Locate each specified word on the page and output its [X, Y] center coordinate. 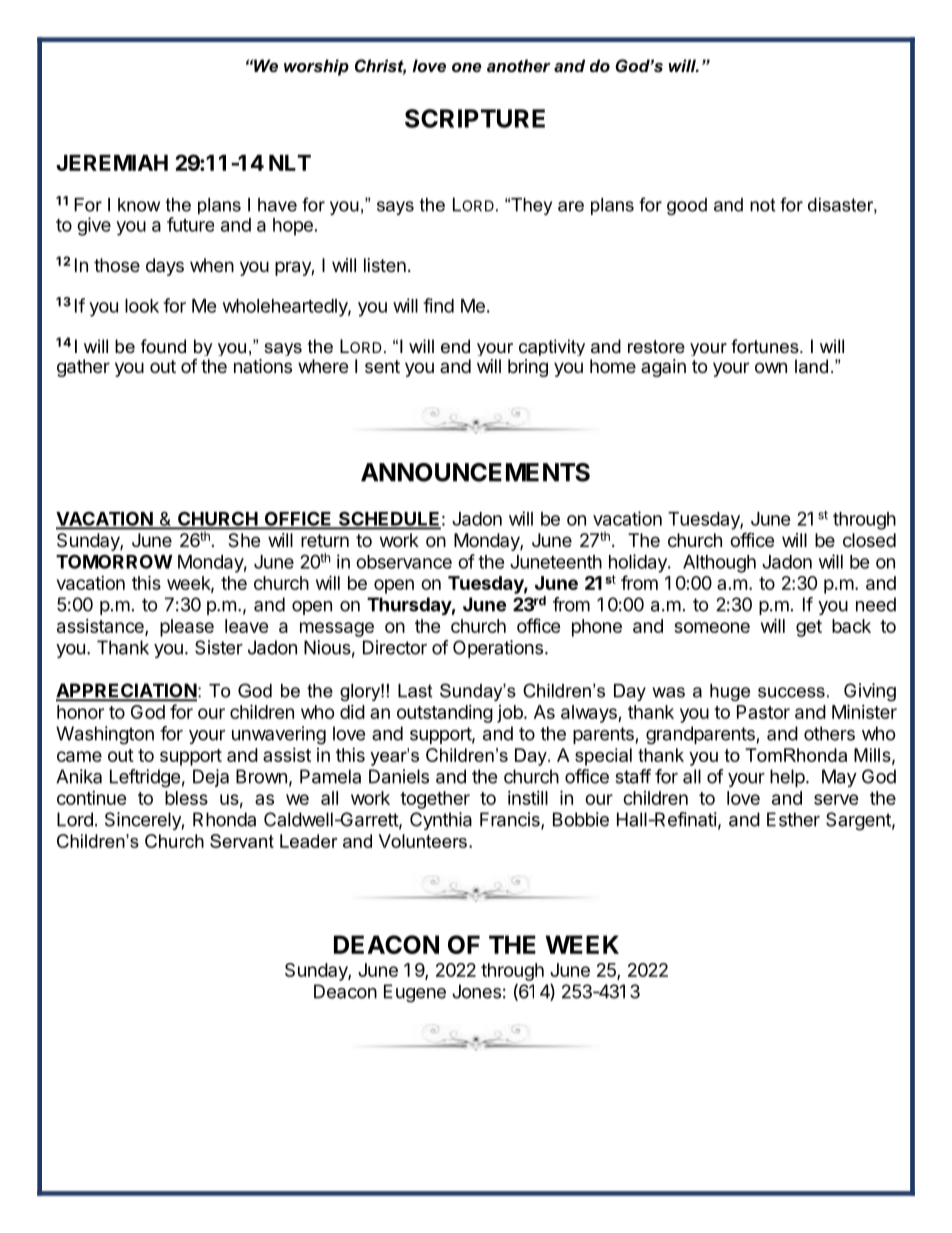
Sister [219, 647]
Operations [498, 649]
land [811, 366]
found [163, 346]
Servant [242, 841]
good [687, 206]
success [791, 692]
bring [528, 368]
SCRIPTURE [475, 118]
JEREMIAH [112, 163]
